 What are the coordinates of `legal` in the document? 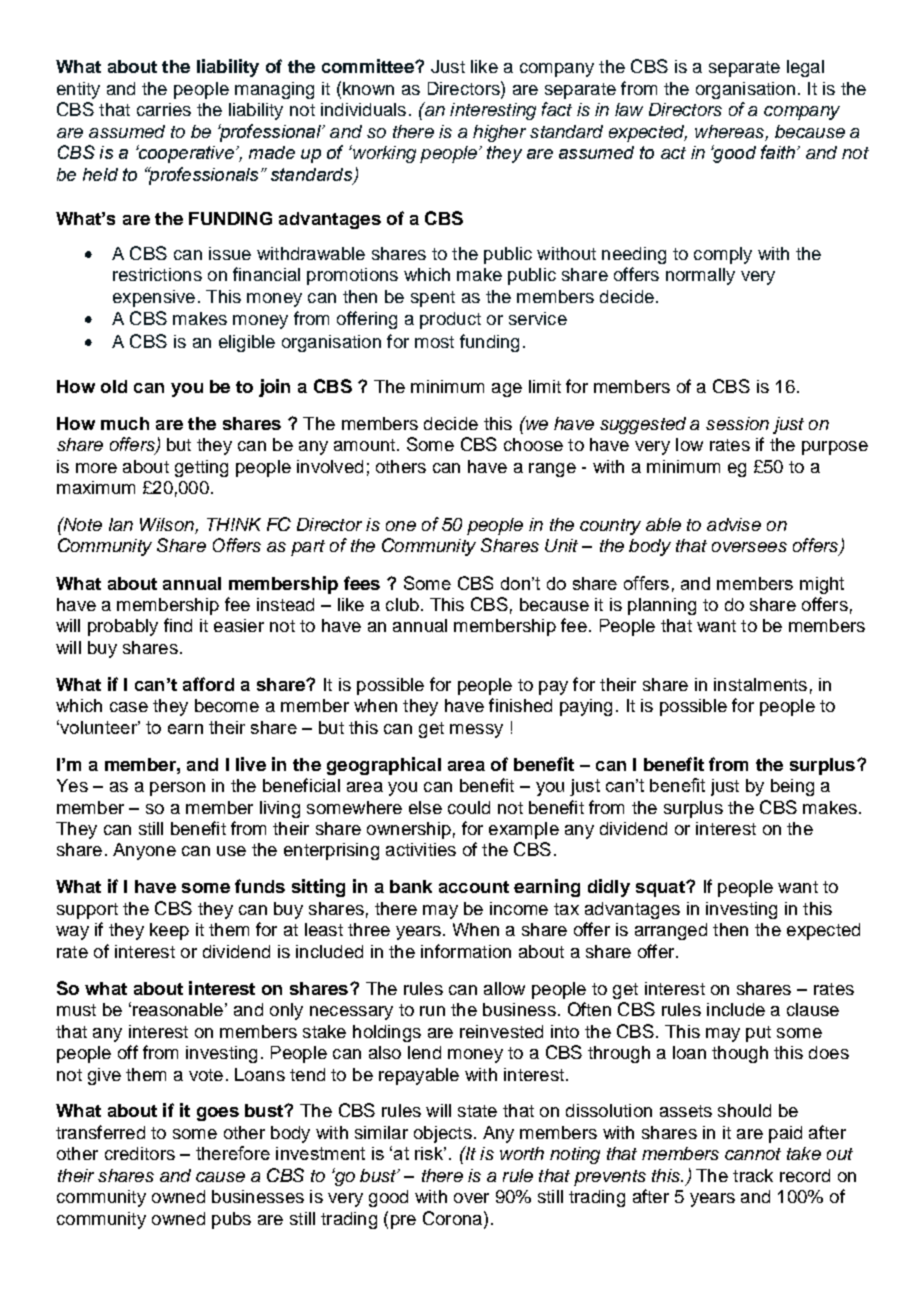 It's located at (805, 68).
